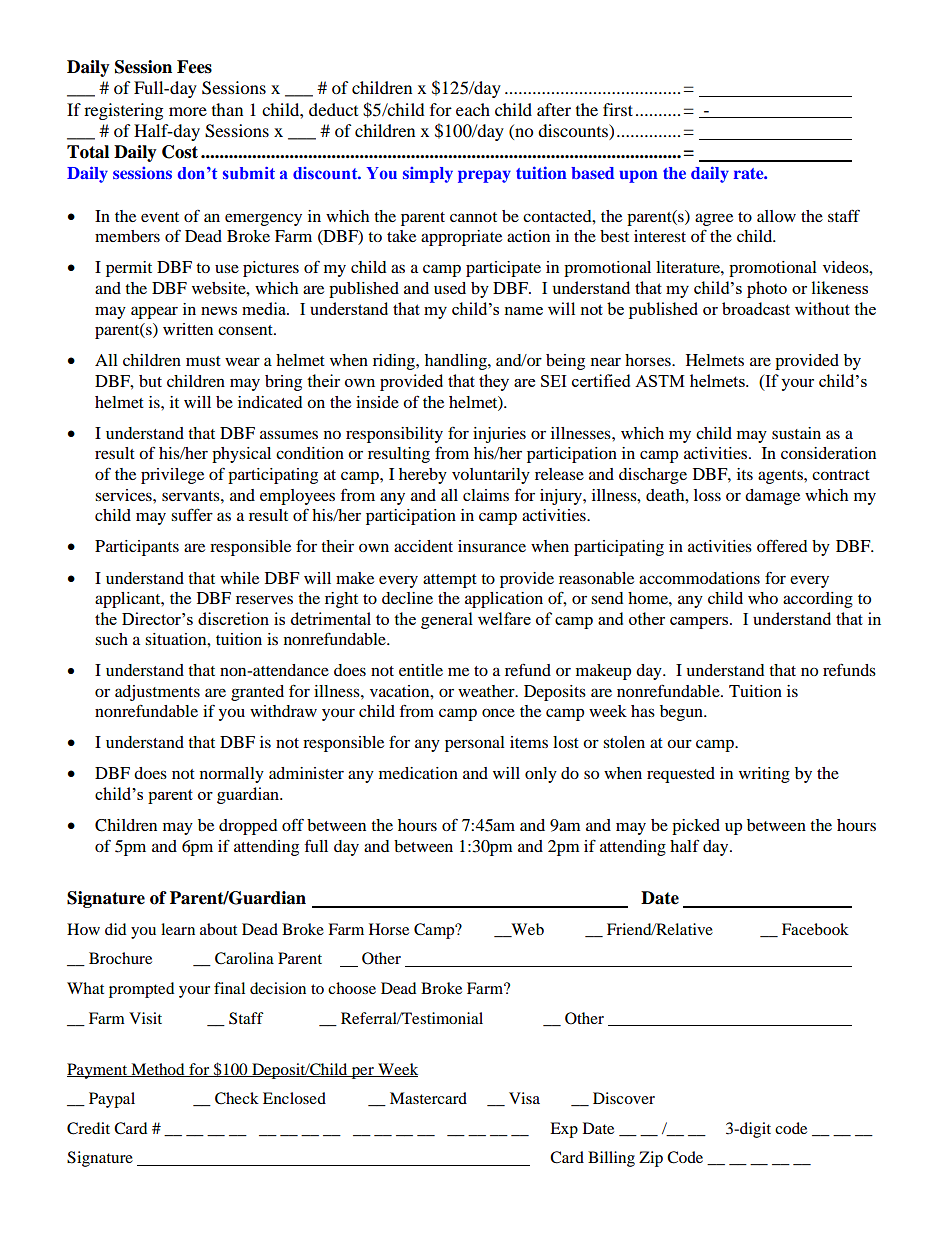  Describe the element at coordinates (473, 109) in the image. I see `each` at that location.
